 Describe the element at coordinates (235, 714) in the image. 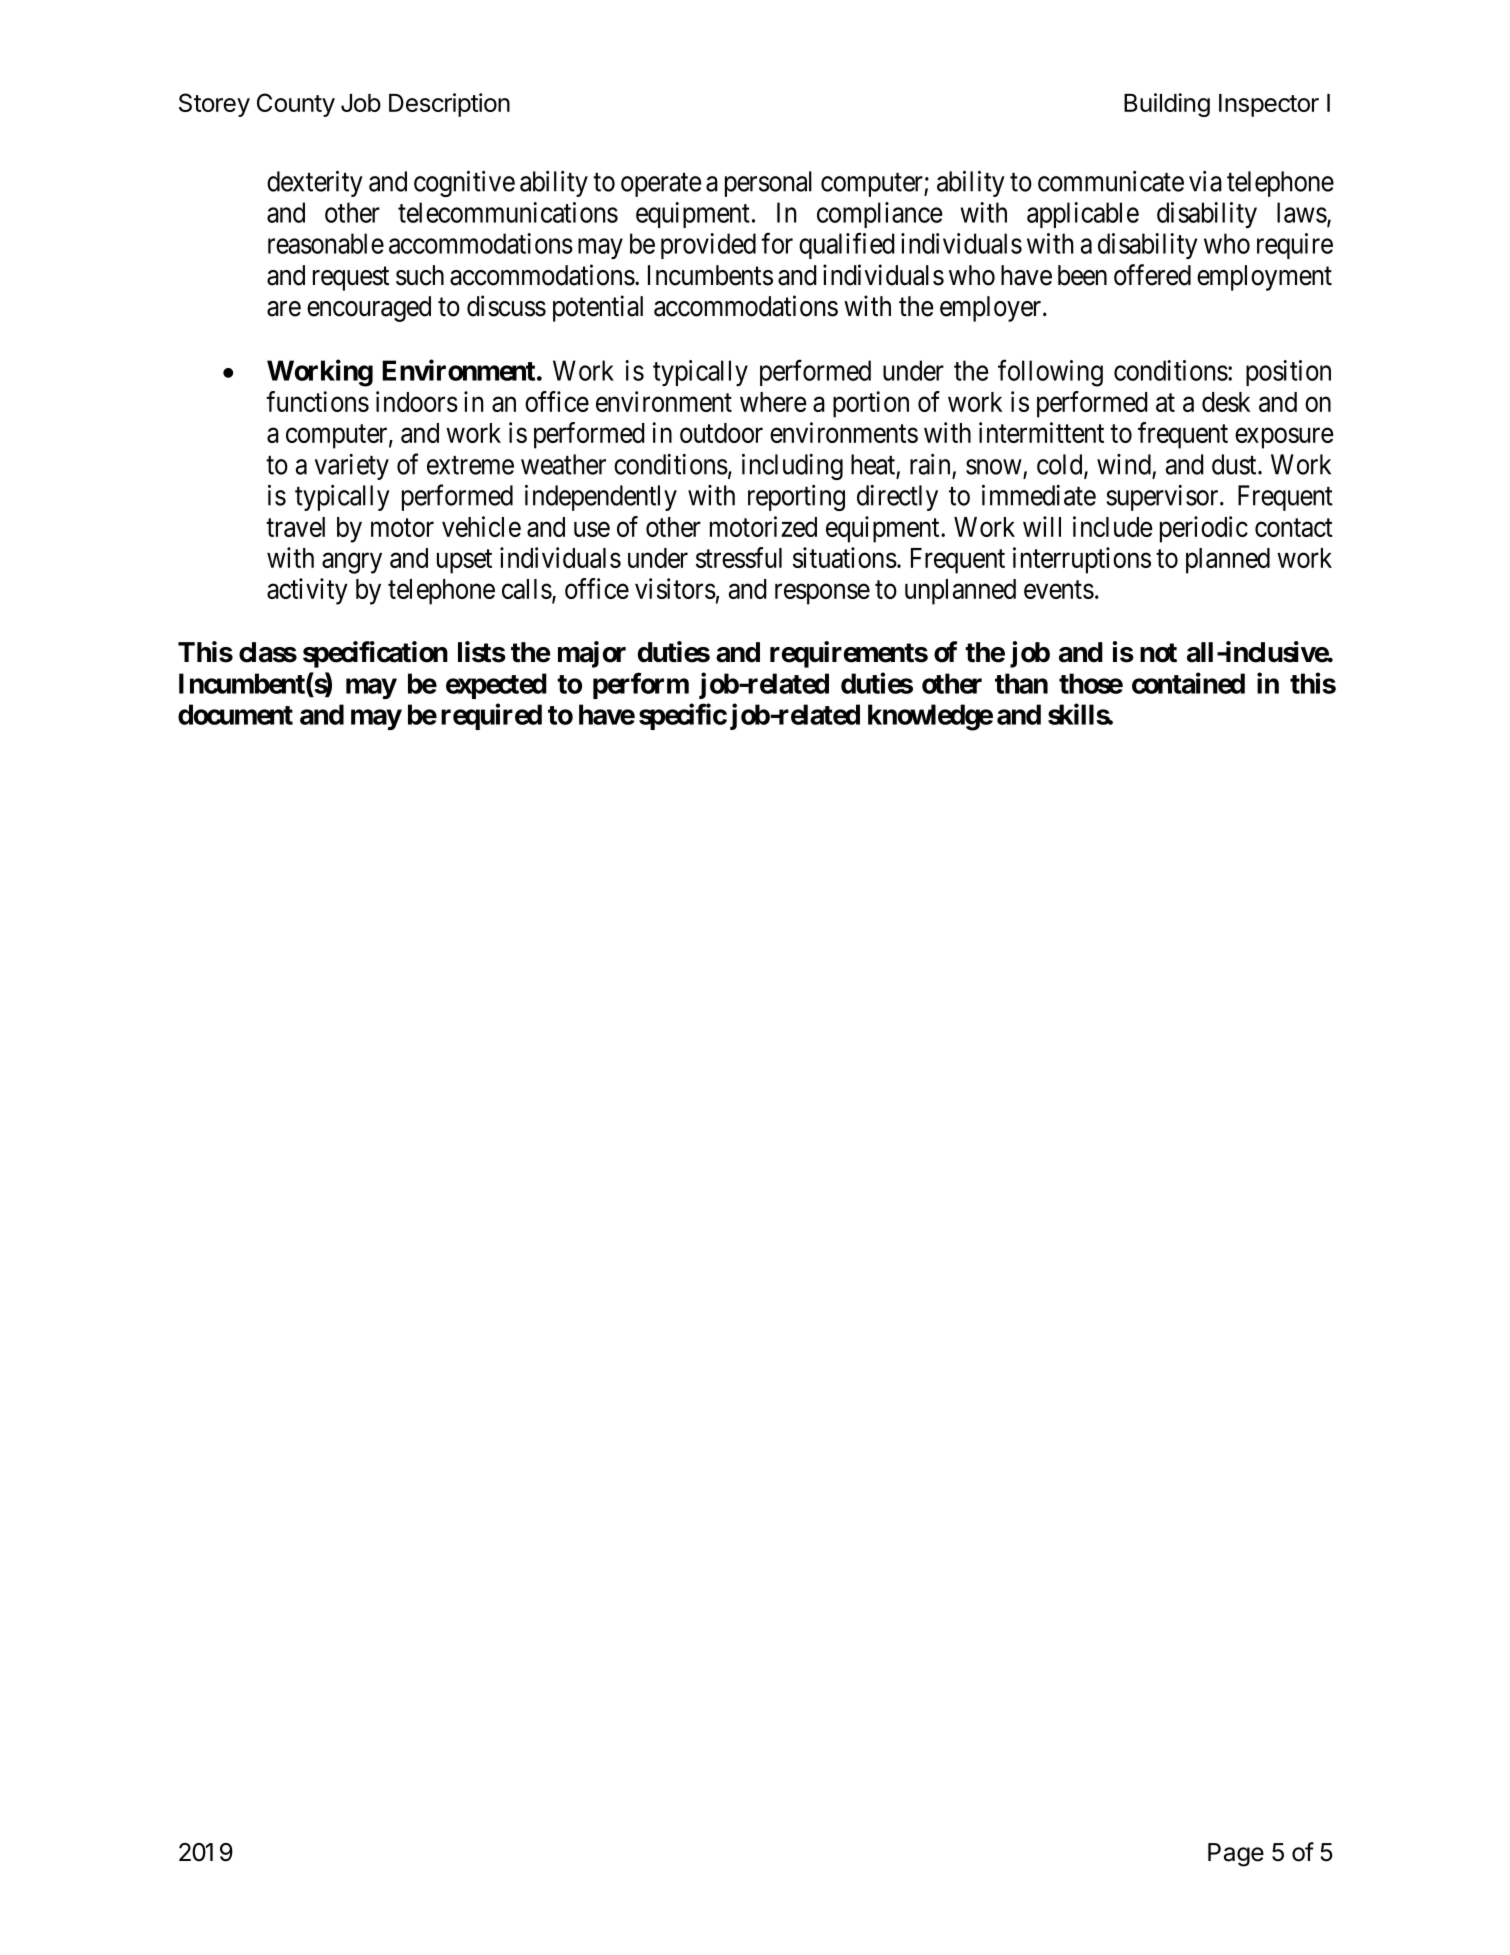

I see `document` at that location.
